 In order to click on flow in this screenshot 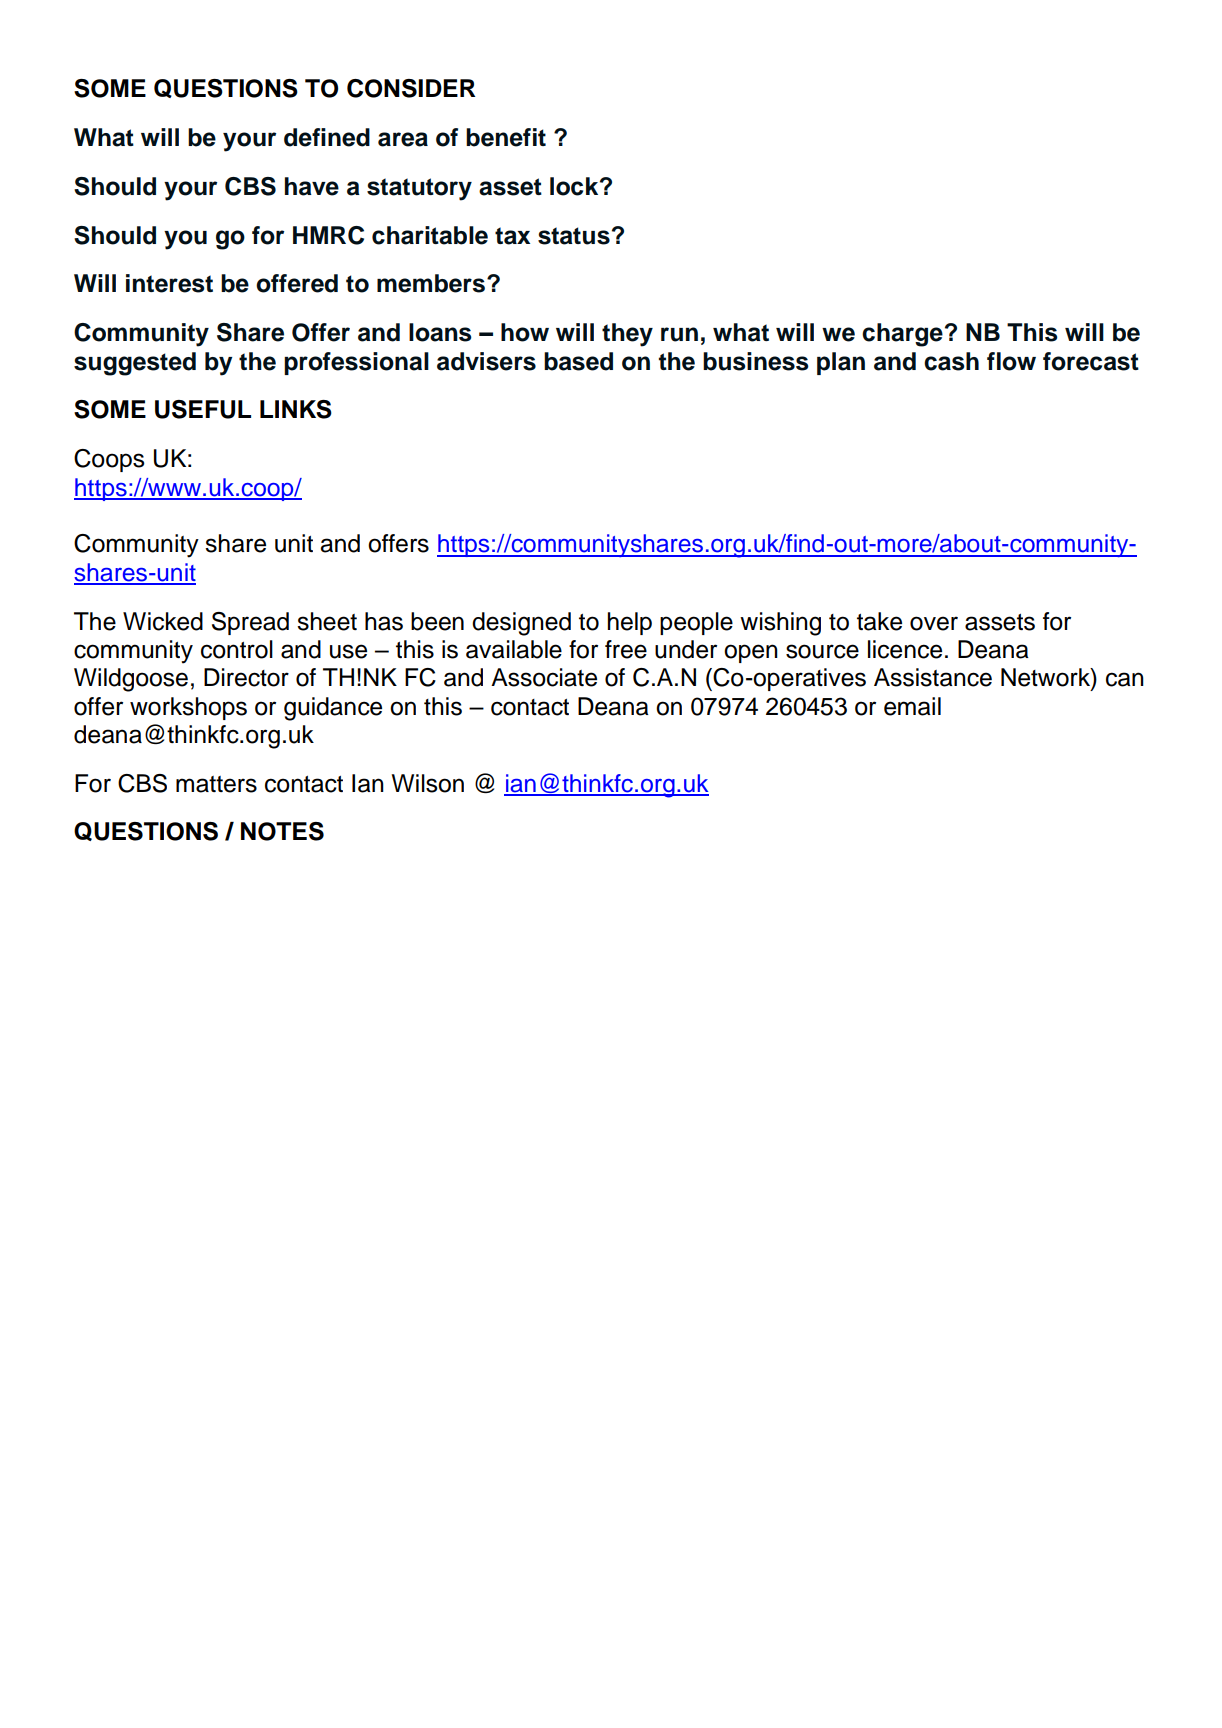, I will do `click(1011, 361)`.
